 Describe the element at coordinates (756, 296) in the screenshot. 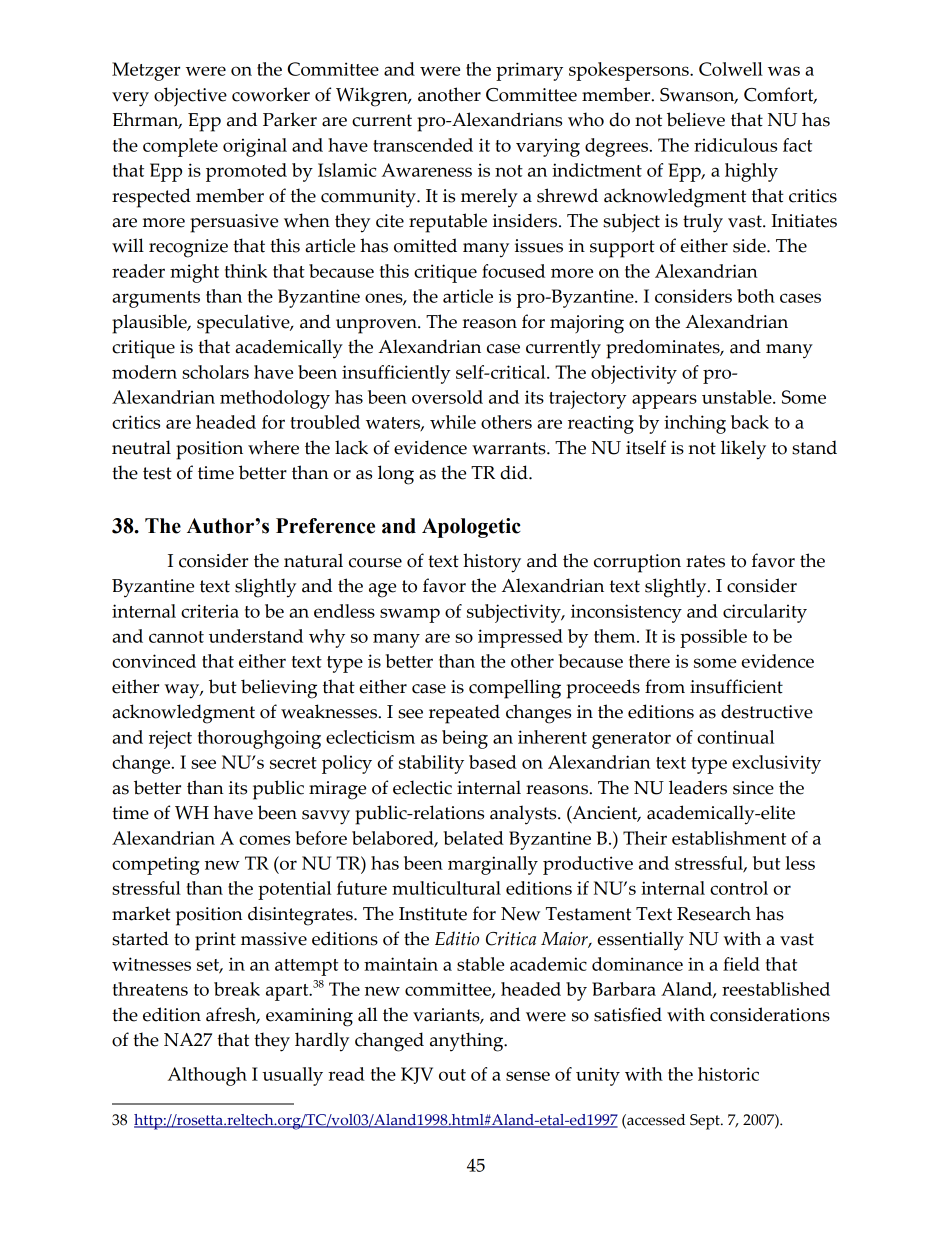

I see `both` at that location.
